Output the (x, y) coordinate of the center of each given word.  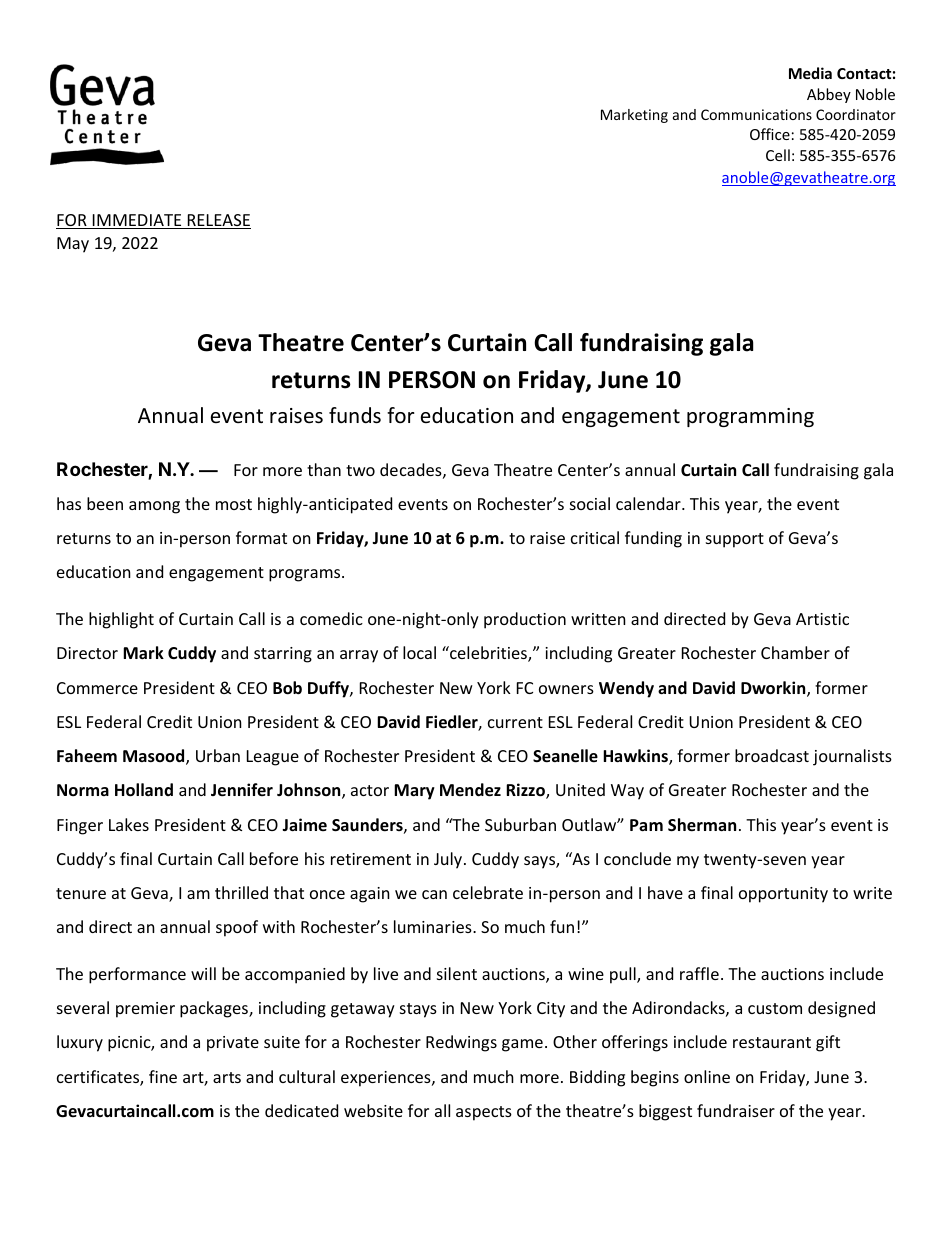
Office (770, 134)
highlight (121, 620)
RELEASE (218, 221)
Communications (756, 114)
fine (163, 1076)
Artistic (822, 619)
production (525, 620)
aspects (484, 1113)
